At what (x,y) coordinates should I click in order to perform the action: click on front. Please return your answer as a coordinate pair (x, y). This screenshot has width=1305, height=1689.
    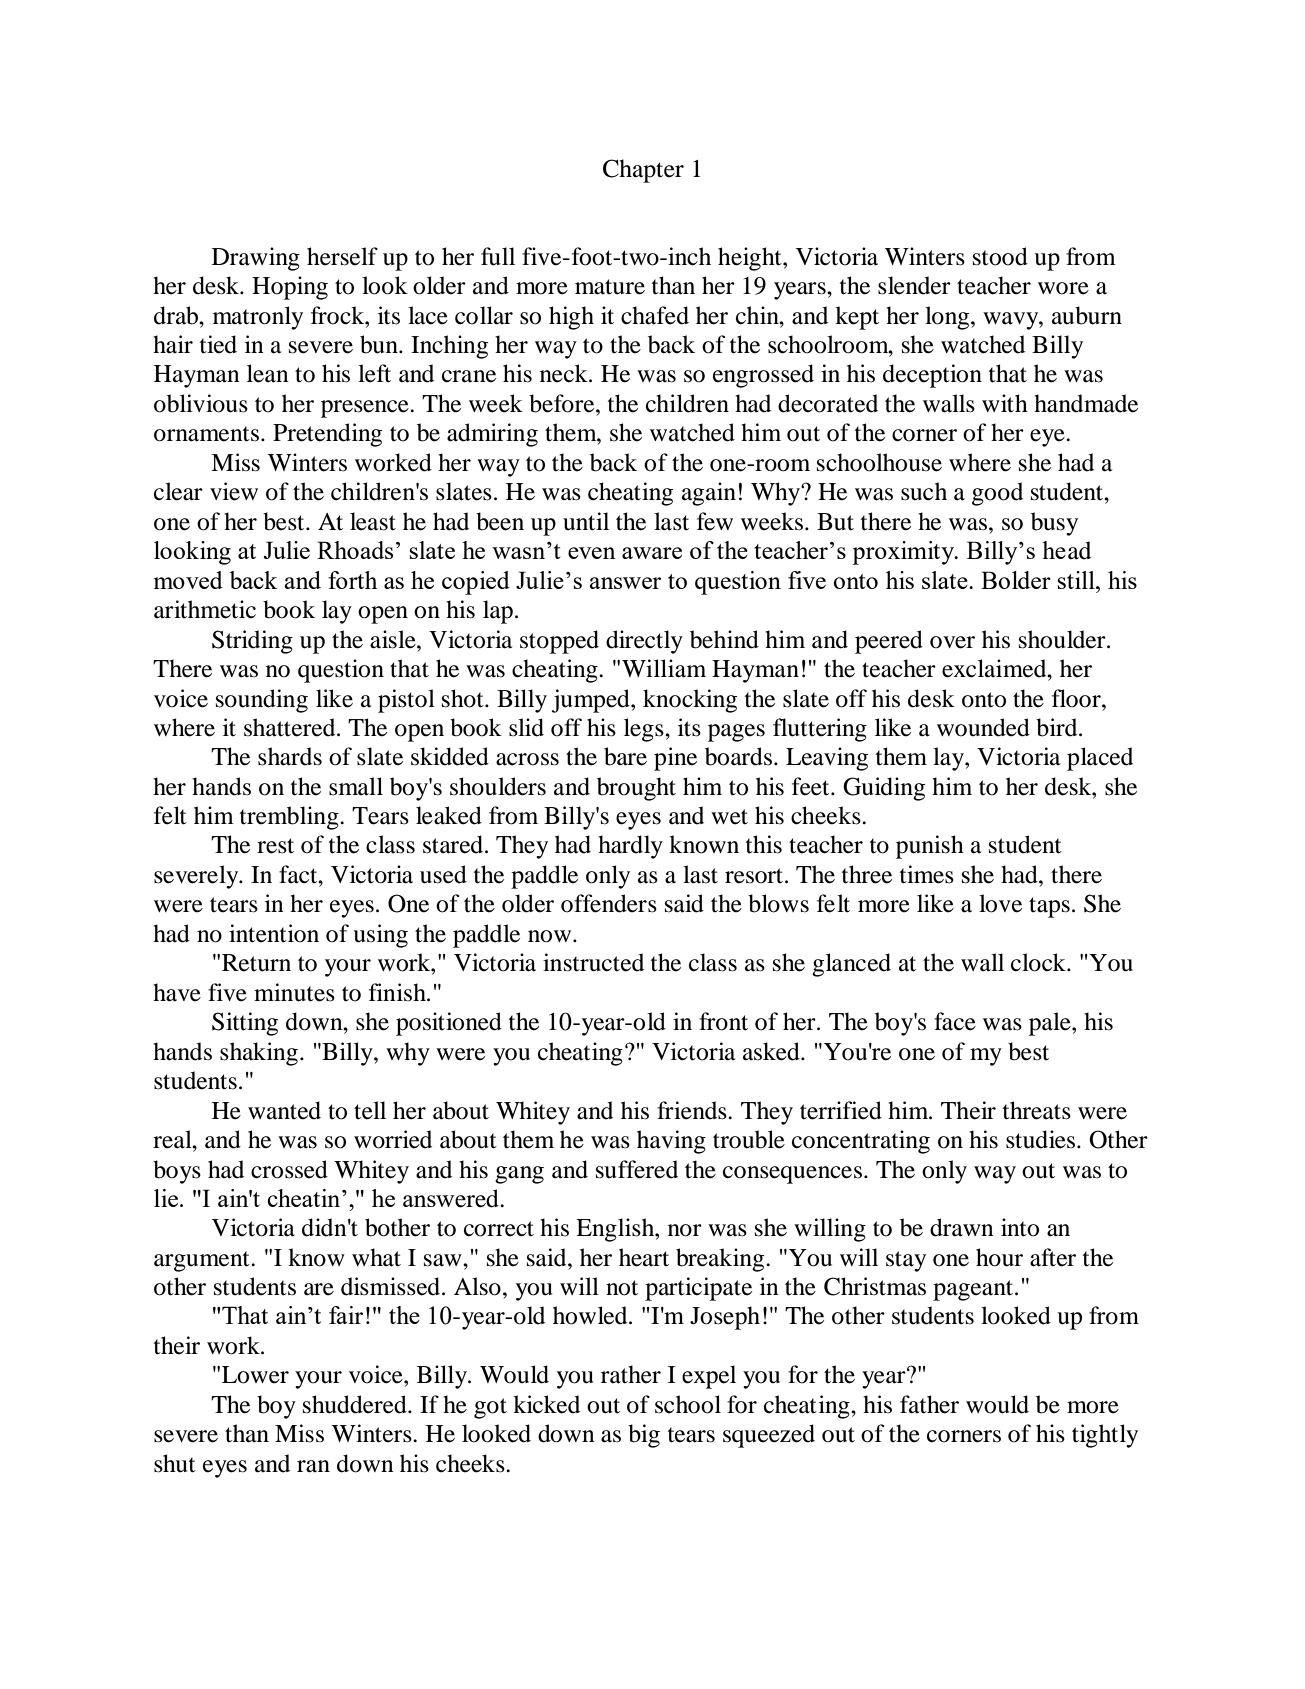
    Looking at the image, I should click on (723, 1021).
